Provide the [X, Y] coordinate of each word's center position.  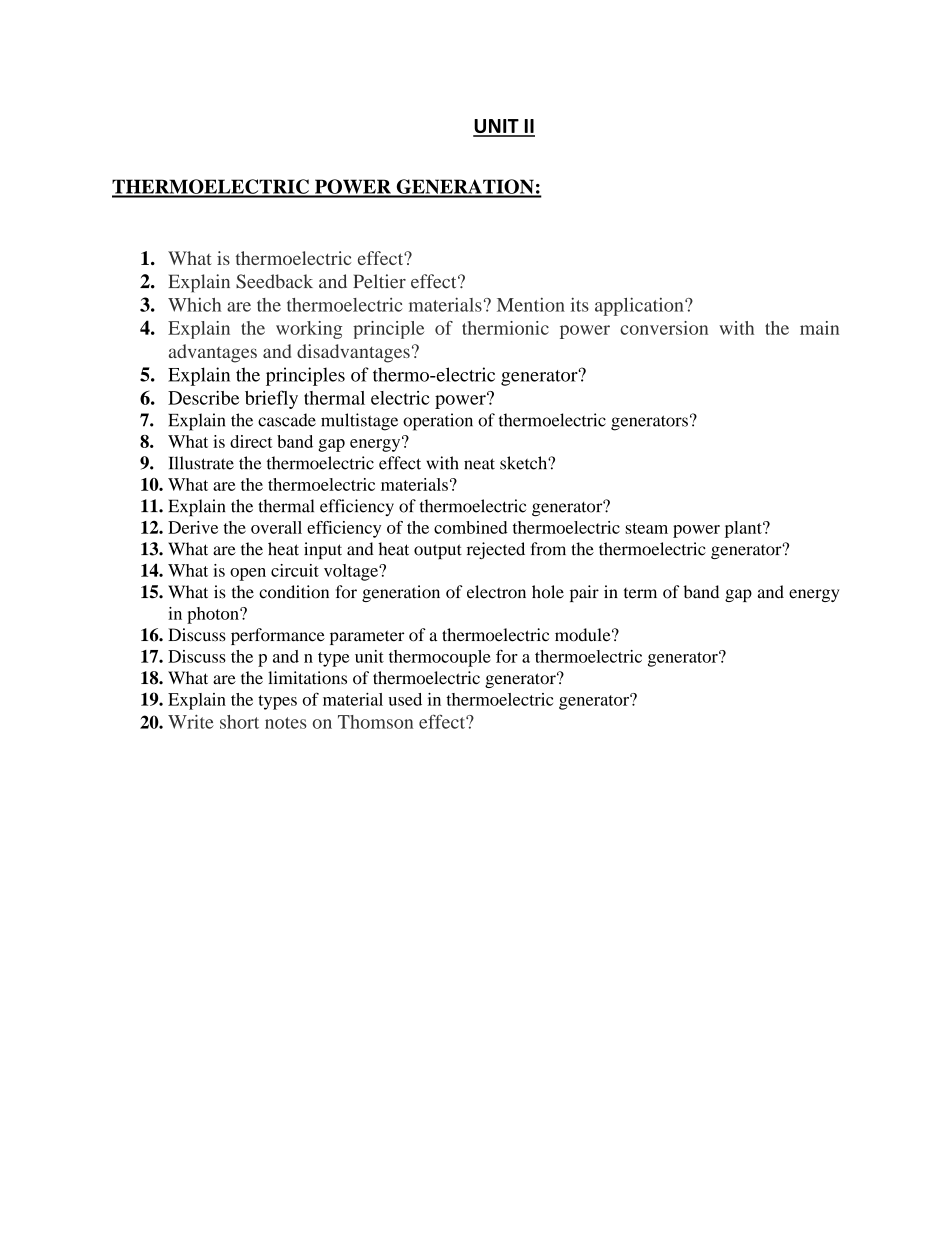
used [405, 699]
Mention [531, 304]
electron [496, 592]
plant [744, 529]
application [640, 306]
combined [471, 527]
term [640, 593]
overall [276, 527]
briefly [271, 399]
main [819, 328]
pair [584, 593]
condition [294, 592]
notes [286, 723]
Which [194, 304]
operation [438, 422]
